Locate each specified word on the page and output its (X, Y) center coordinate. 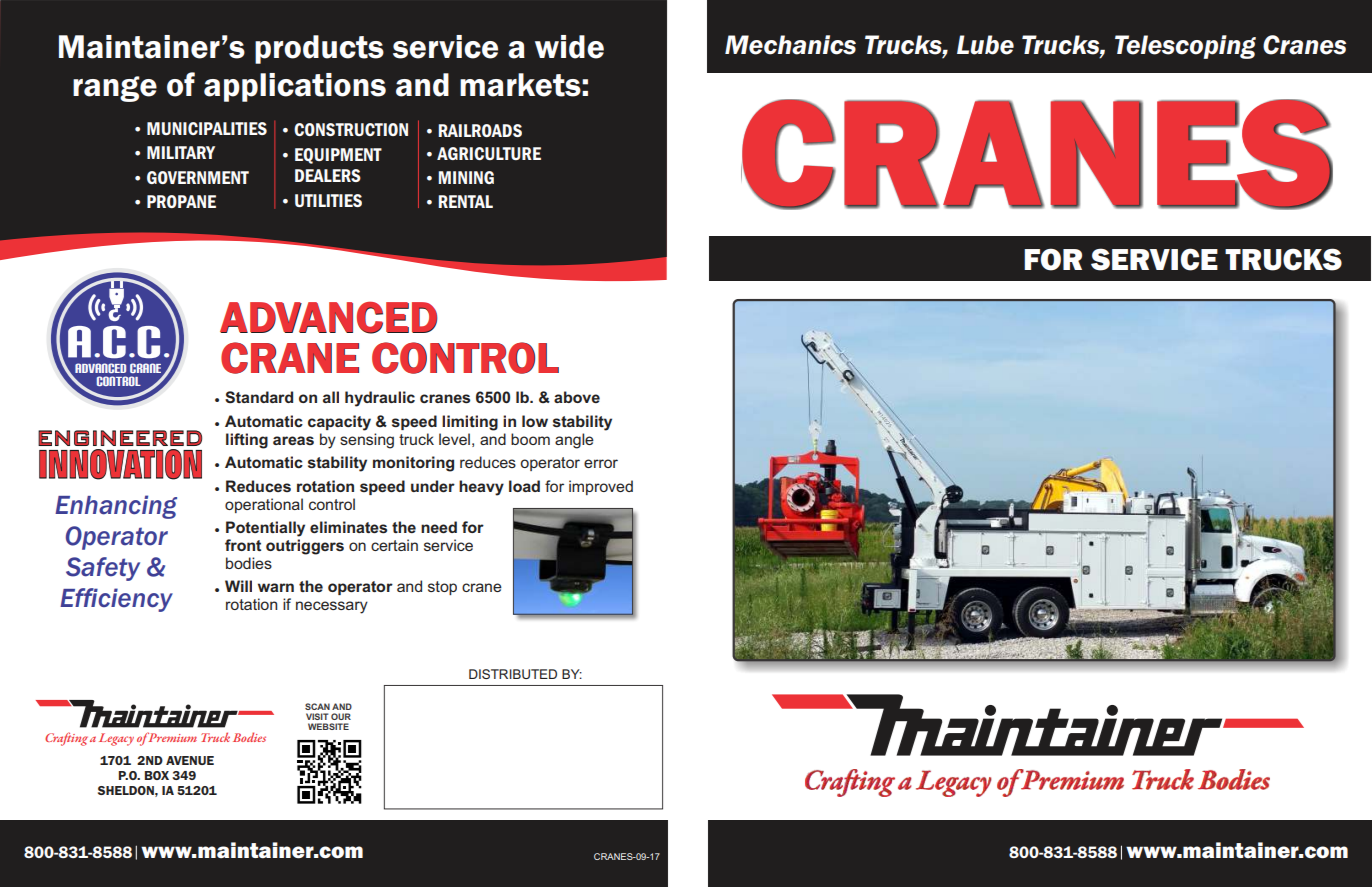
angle (574, 441)
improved (601, 487)
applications (295, 87)
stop (442, 588)
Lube (985, 45)
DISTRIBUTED (513, 674)
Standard (259, 397)
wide (569, 47)
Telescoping (1185, 47)
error (601, 463)
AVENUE (190, 760)
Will (238, 586)
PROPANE (181, 201)
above (577, 397)
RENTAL (465, 201)
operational (264, 505)
